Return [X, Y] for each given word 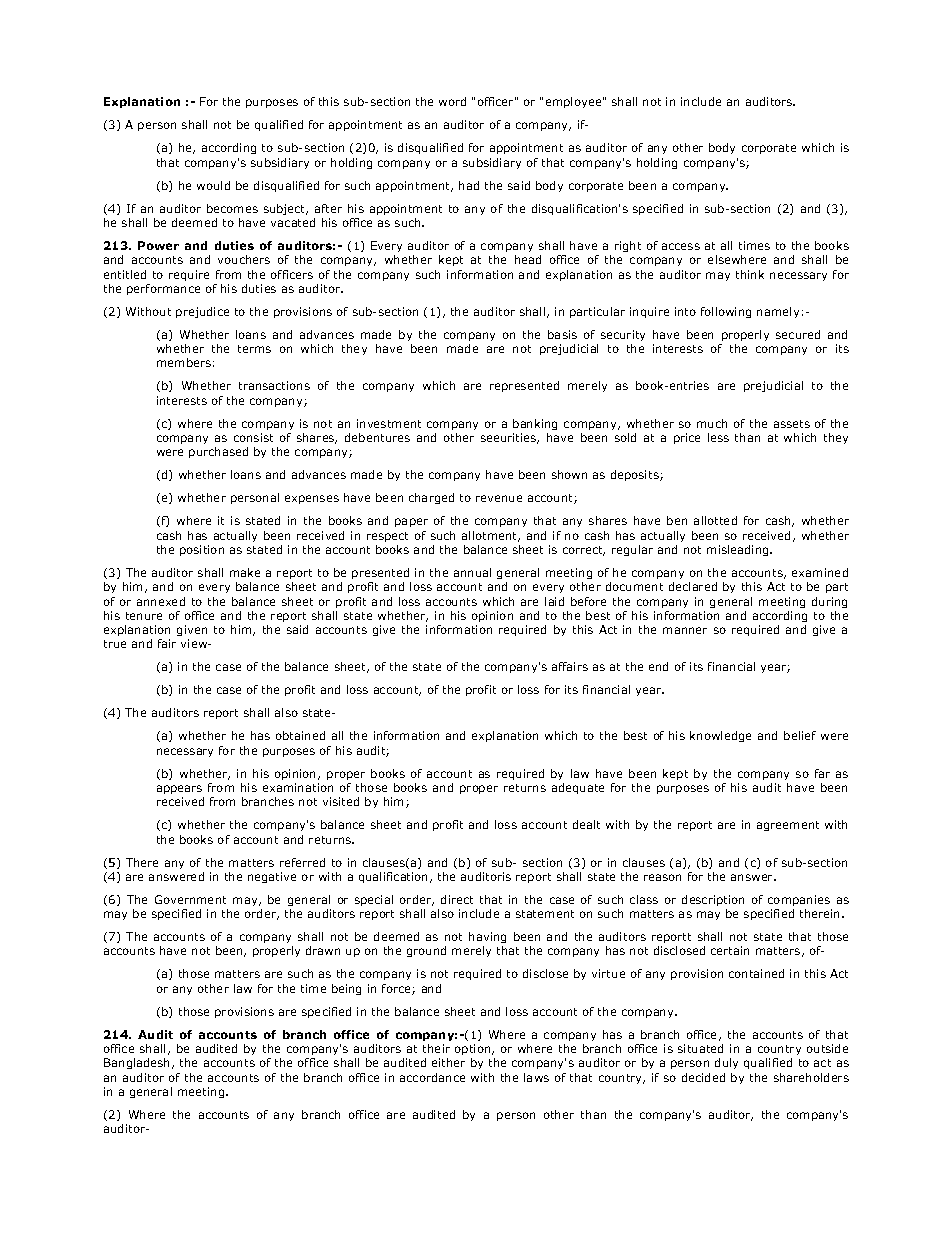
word [452, 101]
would [213, 185]
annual [472, 572]
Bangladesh [138, 1063]
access [681, 246]
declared [693, 586]
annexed [161, 601]
